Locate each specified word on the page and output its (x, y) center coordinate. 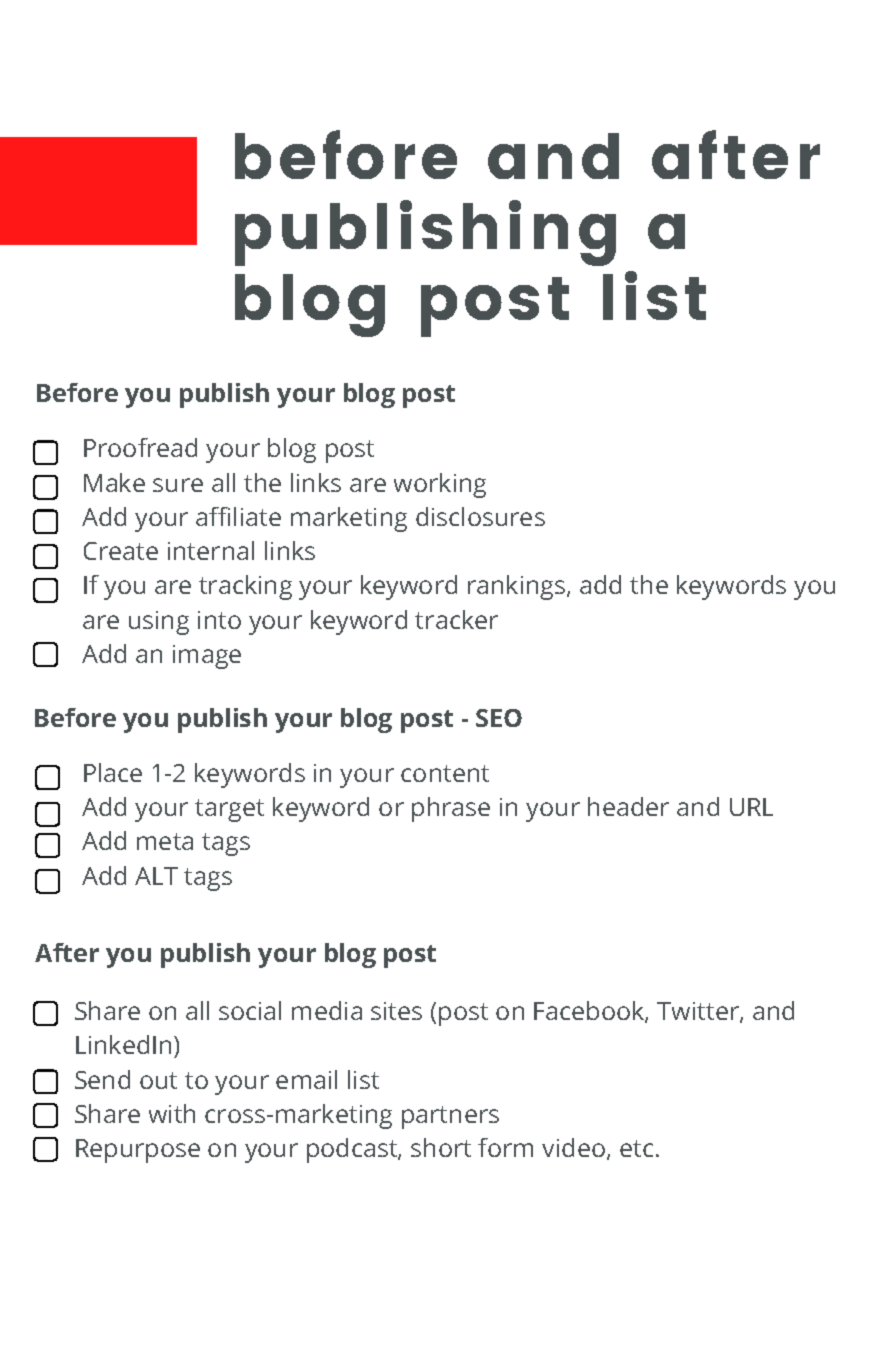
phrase (451, 809)
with (172, 1113)
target (229, 810)
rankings (518, 587)
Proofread (140, 447)
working (440, 485)
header (628, 806)
